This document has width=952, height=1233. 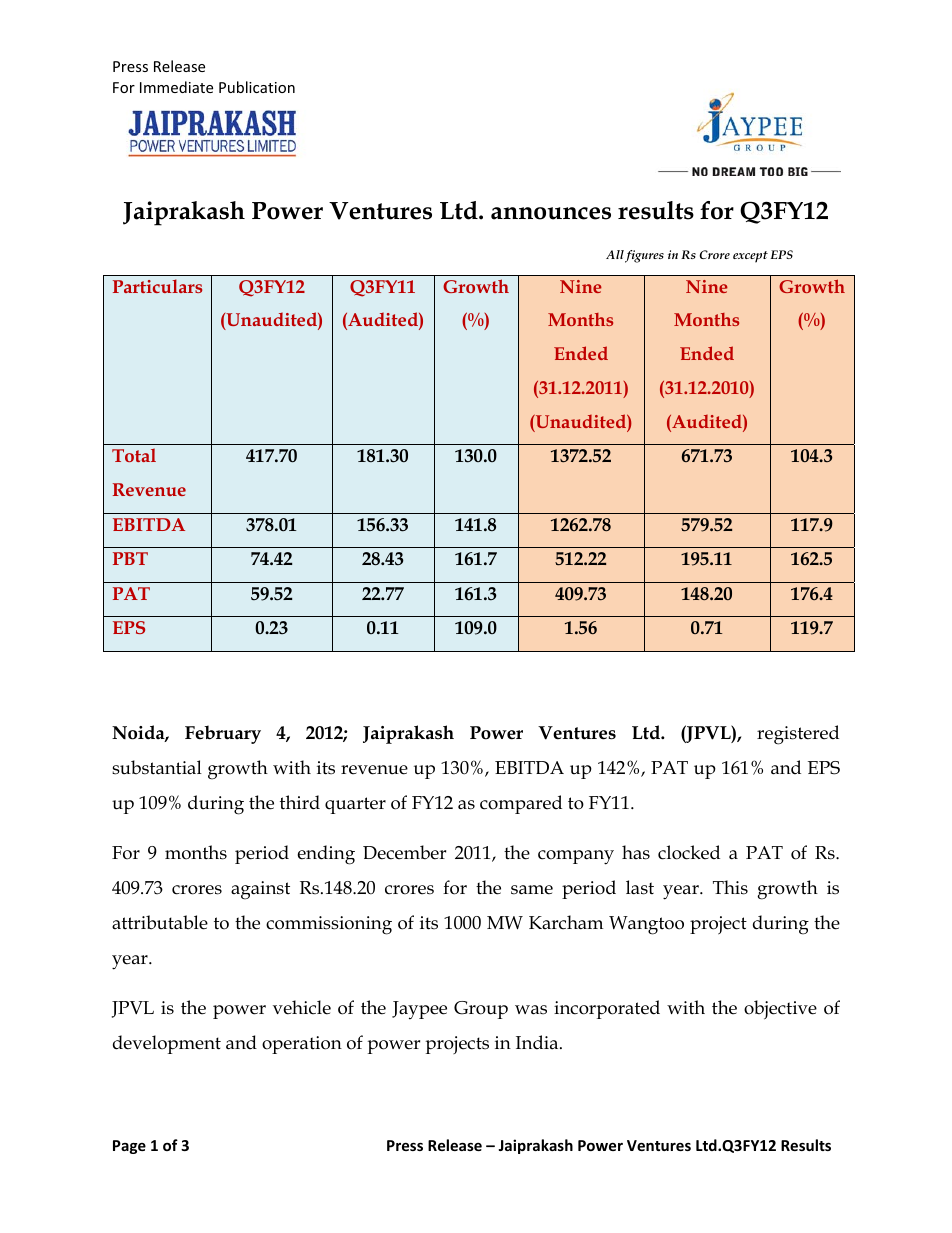 I want to click on except, so click(x=750, y=257).
